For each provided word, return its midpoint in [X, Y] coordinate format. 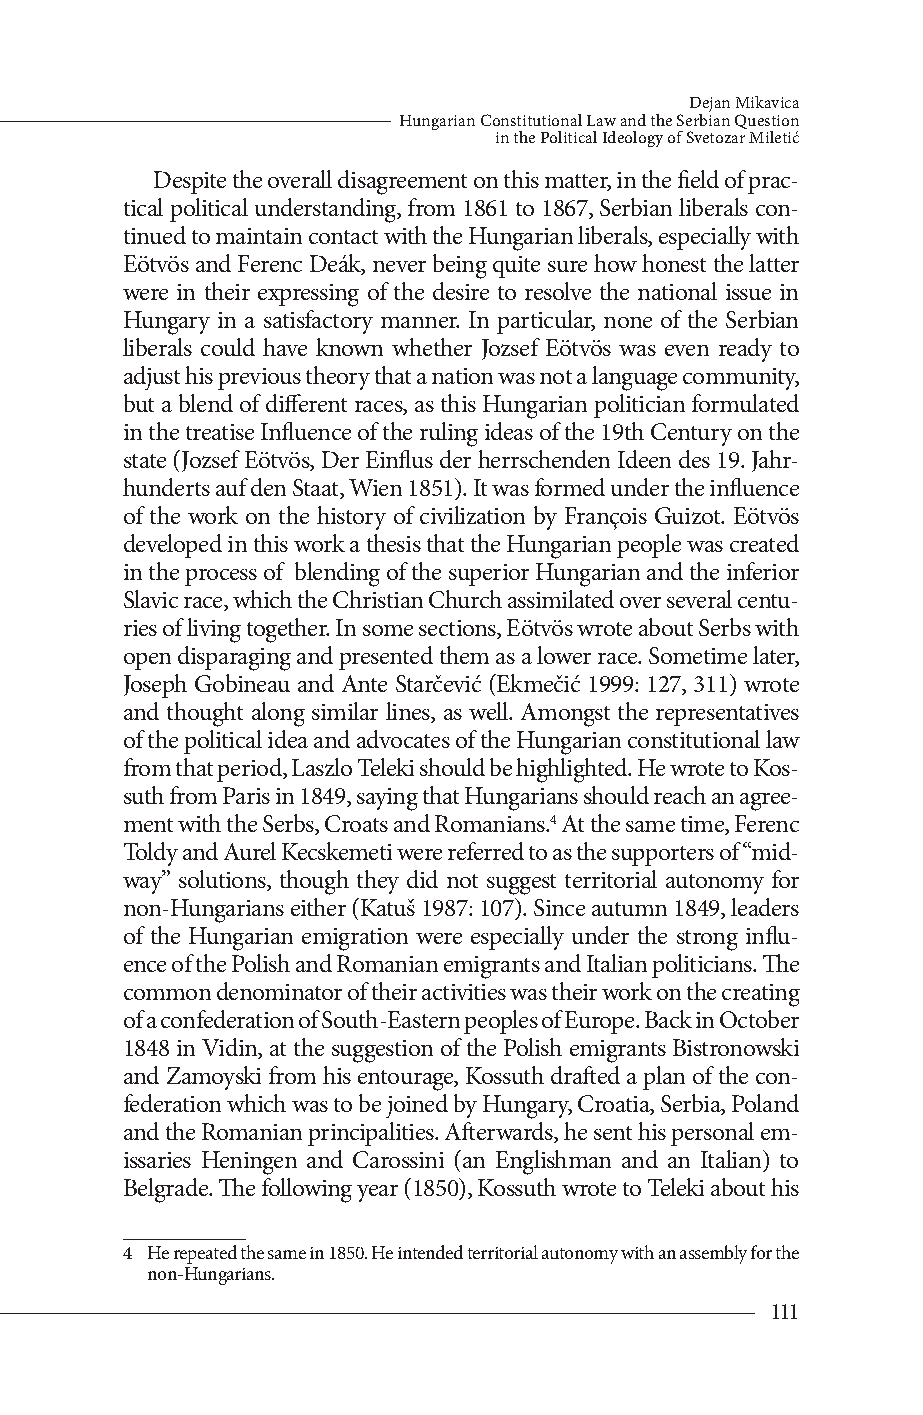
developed [173, 546]
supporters [663, 856]
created [764, 543]
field [698, 179]
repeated [205, 1254]
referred [486, 851]
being [460, 266]
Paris [246, 795]
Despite [190, 182]
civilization [472, 515]
